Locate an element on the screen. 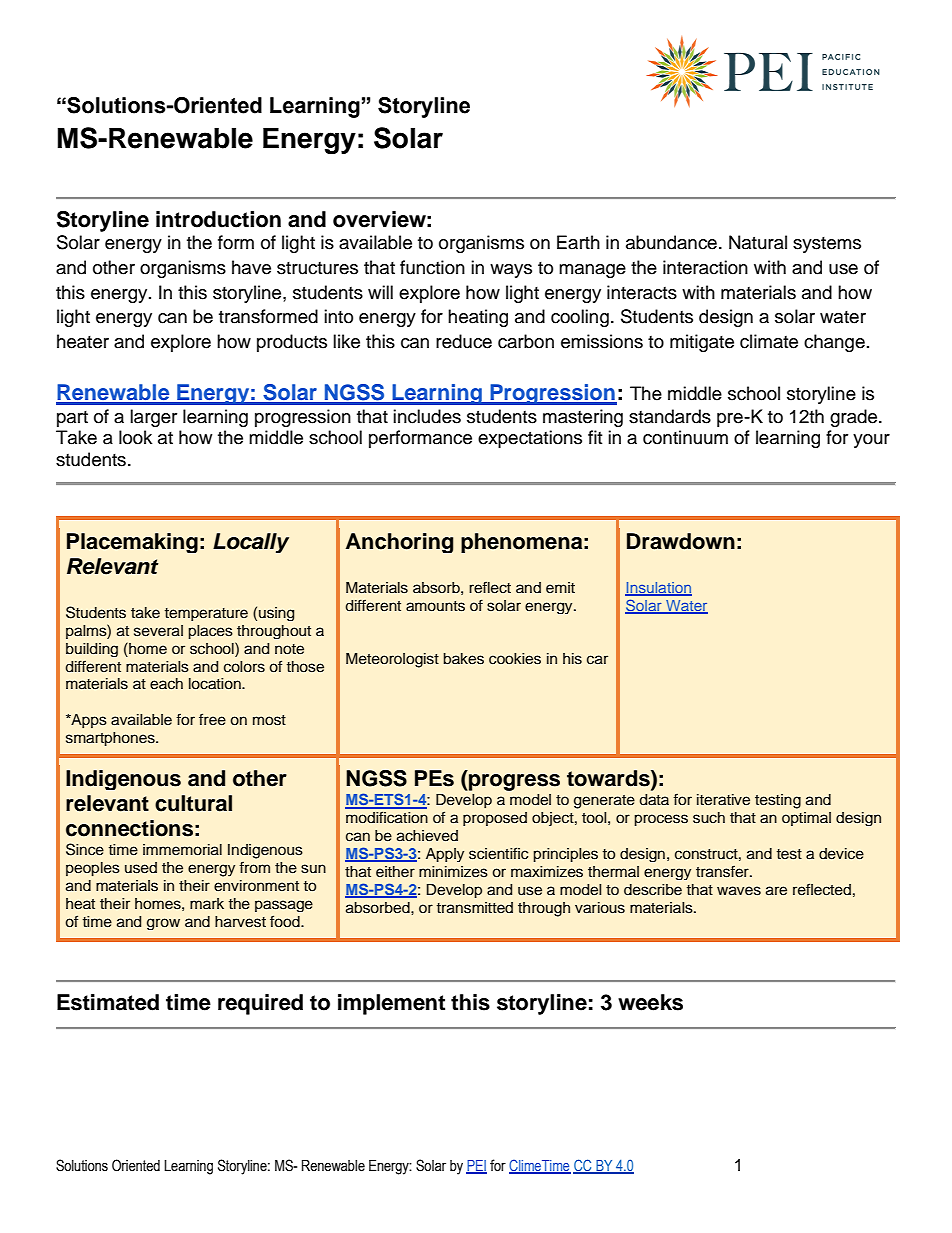 The image size is (952, 1233). each is located at coordinates (166, 684).
